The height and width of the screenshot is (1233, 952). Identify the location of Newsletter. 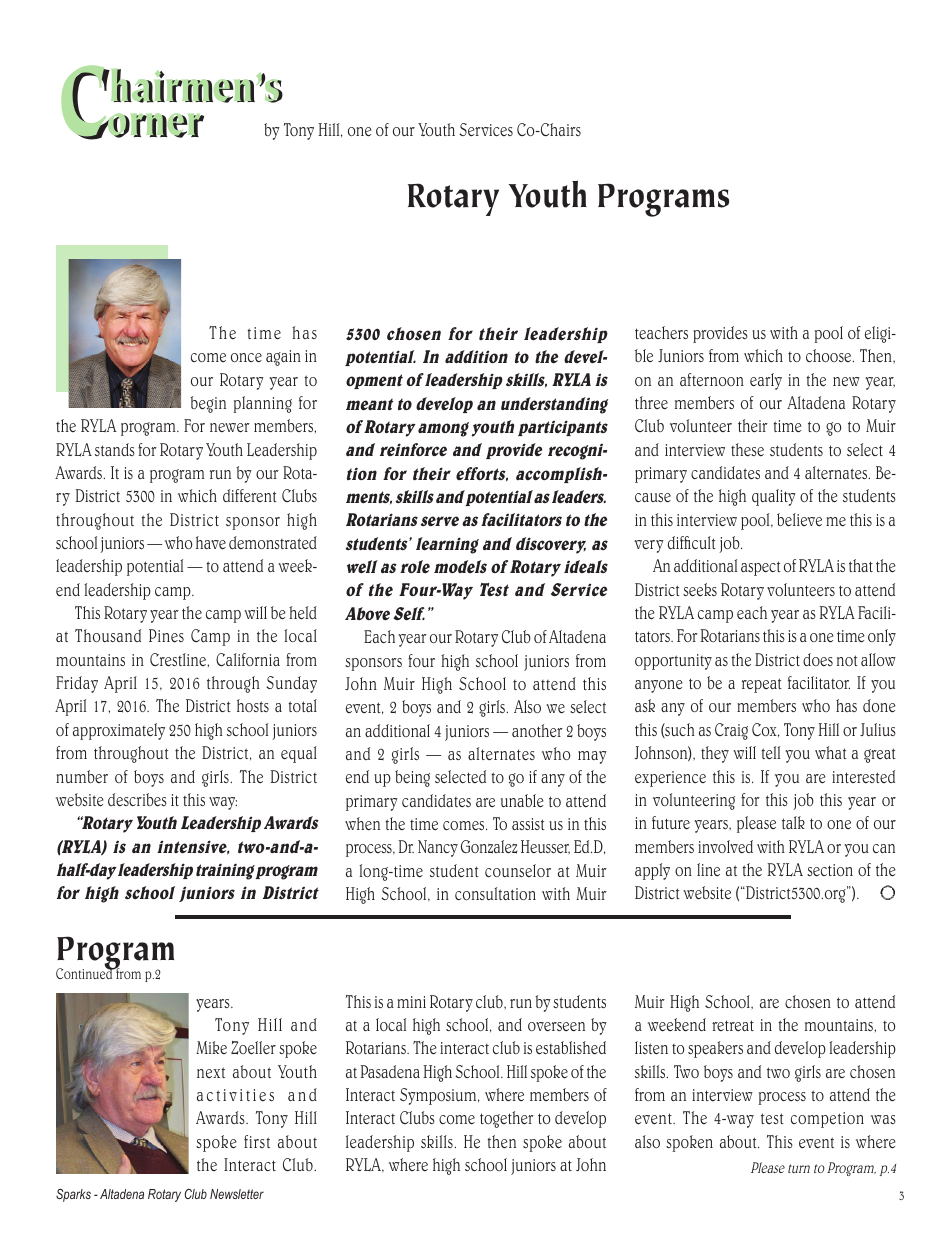
(237, 1194).
